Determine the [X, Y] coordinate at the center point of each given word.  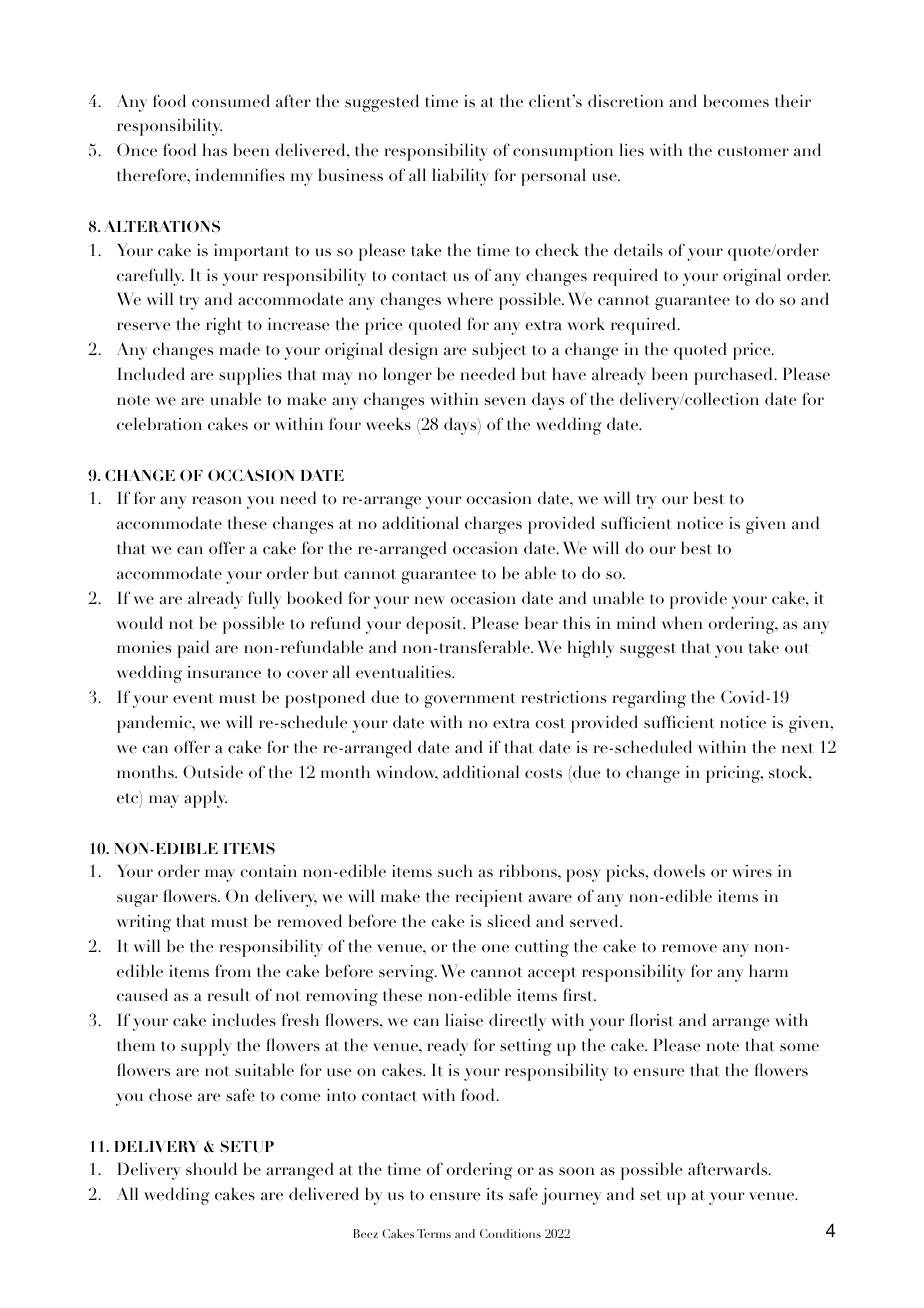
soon [576, 1171]
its [495, 1194]
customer [753, 151]
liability [460, 177]
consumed [231, 101]
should [211, 1169]
